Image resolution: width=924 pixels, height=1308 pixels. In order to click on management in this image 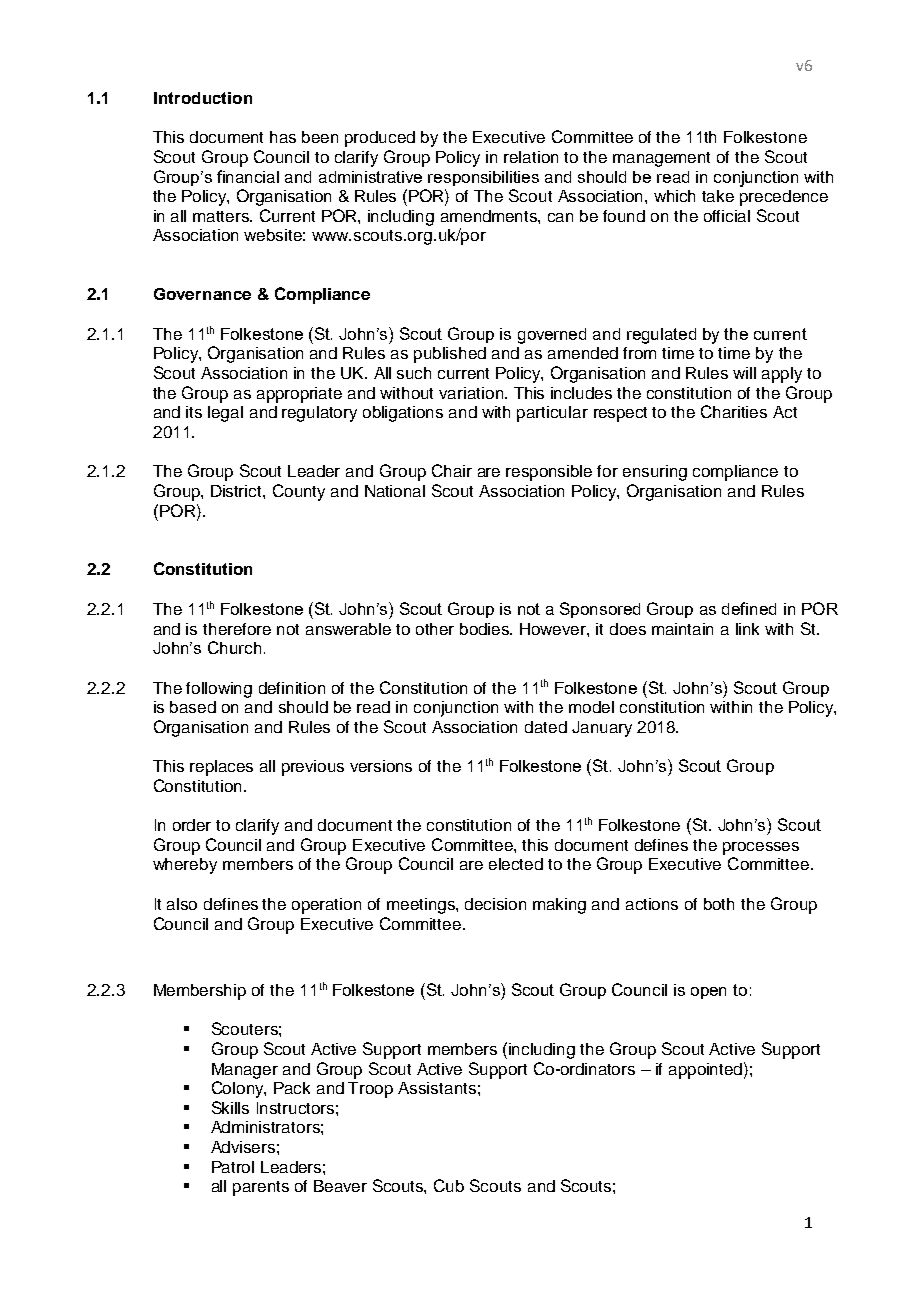, I will do `click(661, 159)`.
